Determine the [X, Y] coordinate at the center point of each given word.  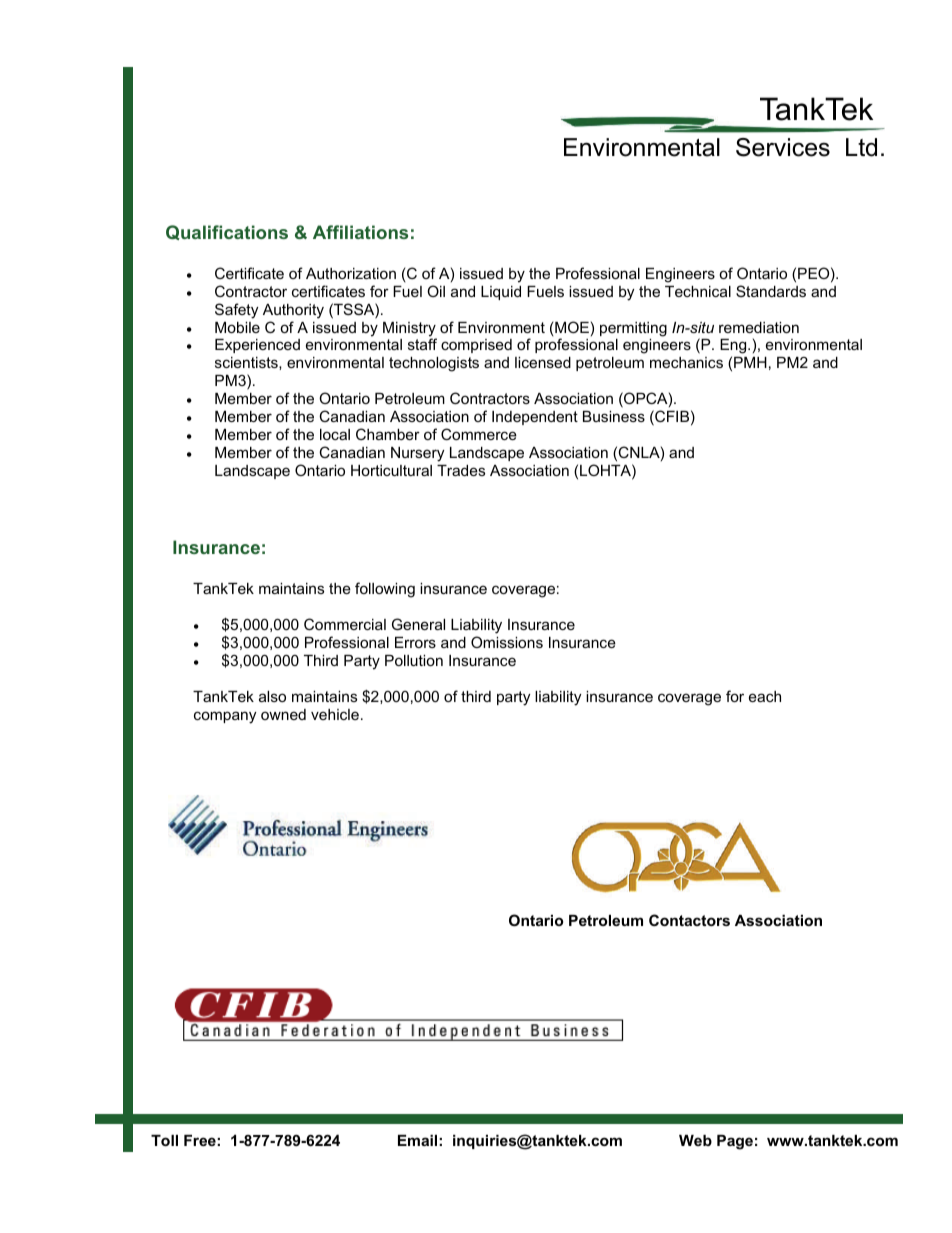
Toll [164, 1140]
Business [614, 416]
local [335, 434]
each [765, 696]
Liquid [501, 293]
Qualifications [227, 232]
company [225, 717]
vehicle [335, 714]
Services [783, 147]
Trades [461, 470]
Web [695, 1140]
